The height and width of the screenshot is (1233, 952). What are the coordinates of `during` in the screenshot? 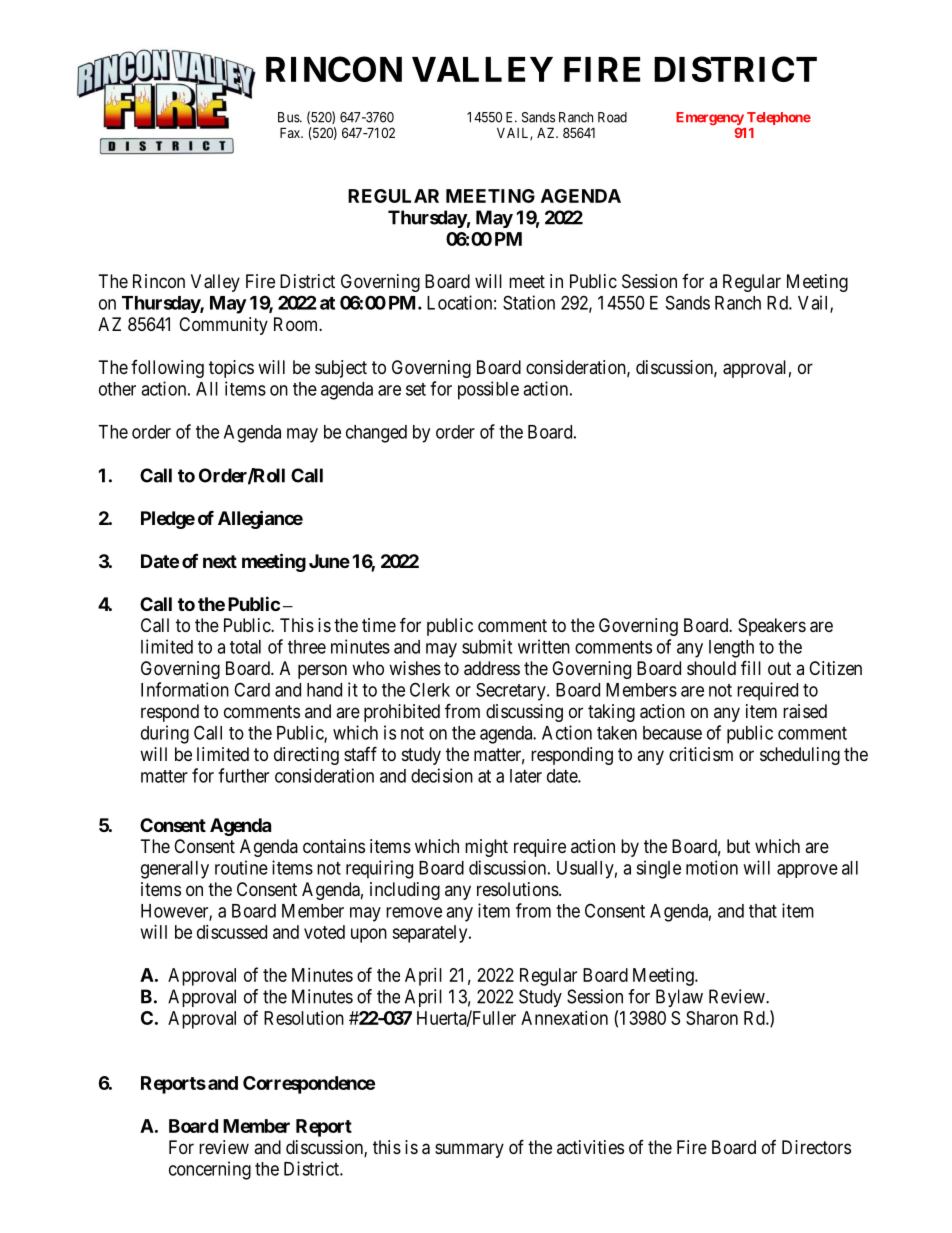 It's located at (165, 734).
